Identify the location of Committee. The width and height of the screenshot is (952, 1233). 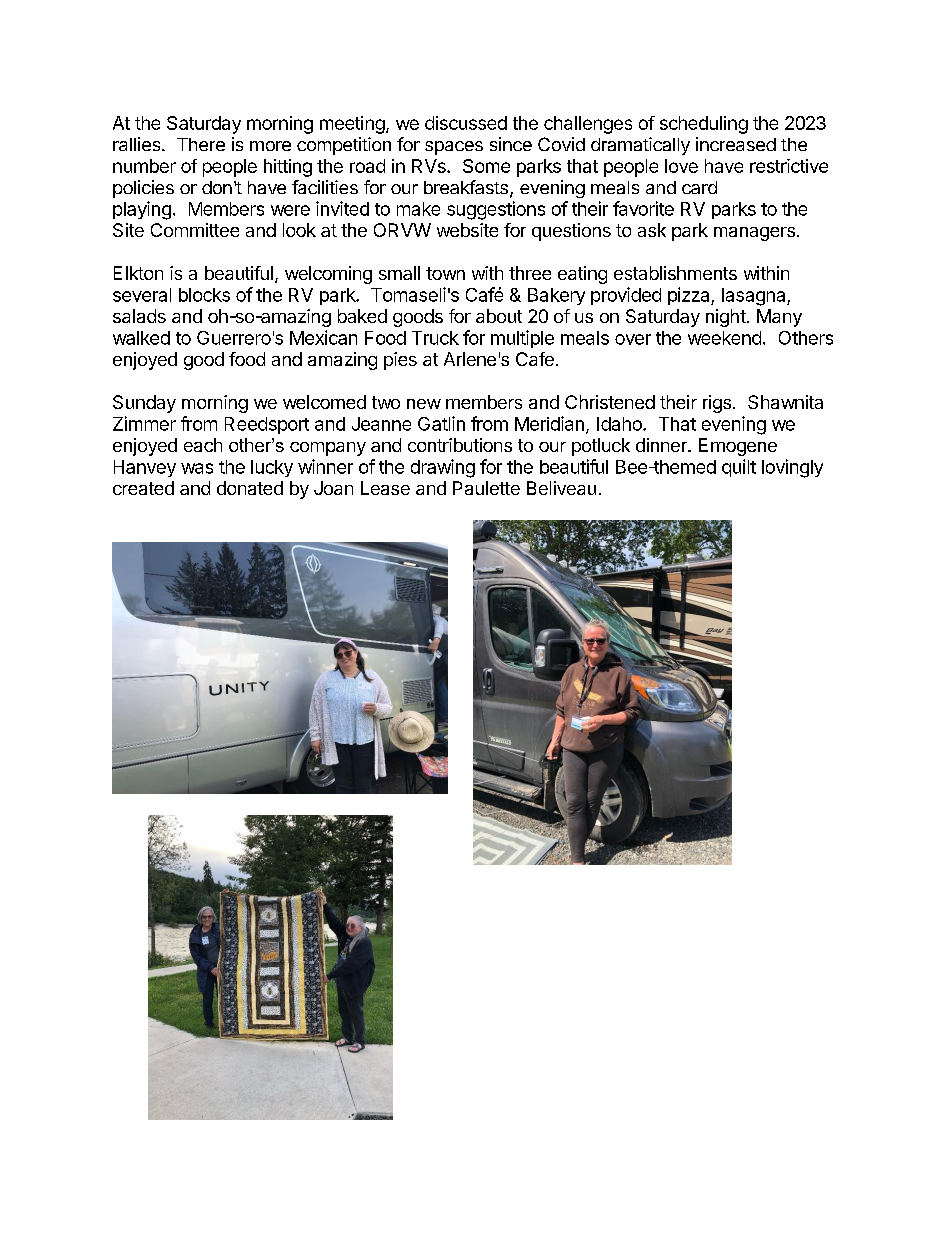
(195, 230).
